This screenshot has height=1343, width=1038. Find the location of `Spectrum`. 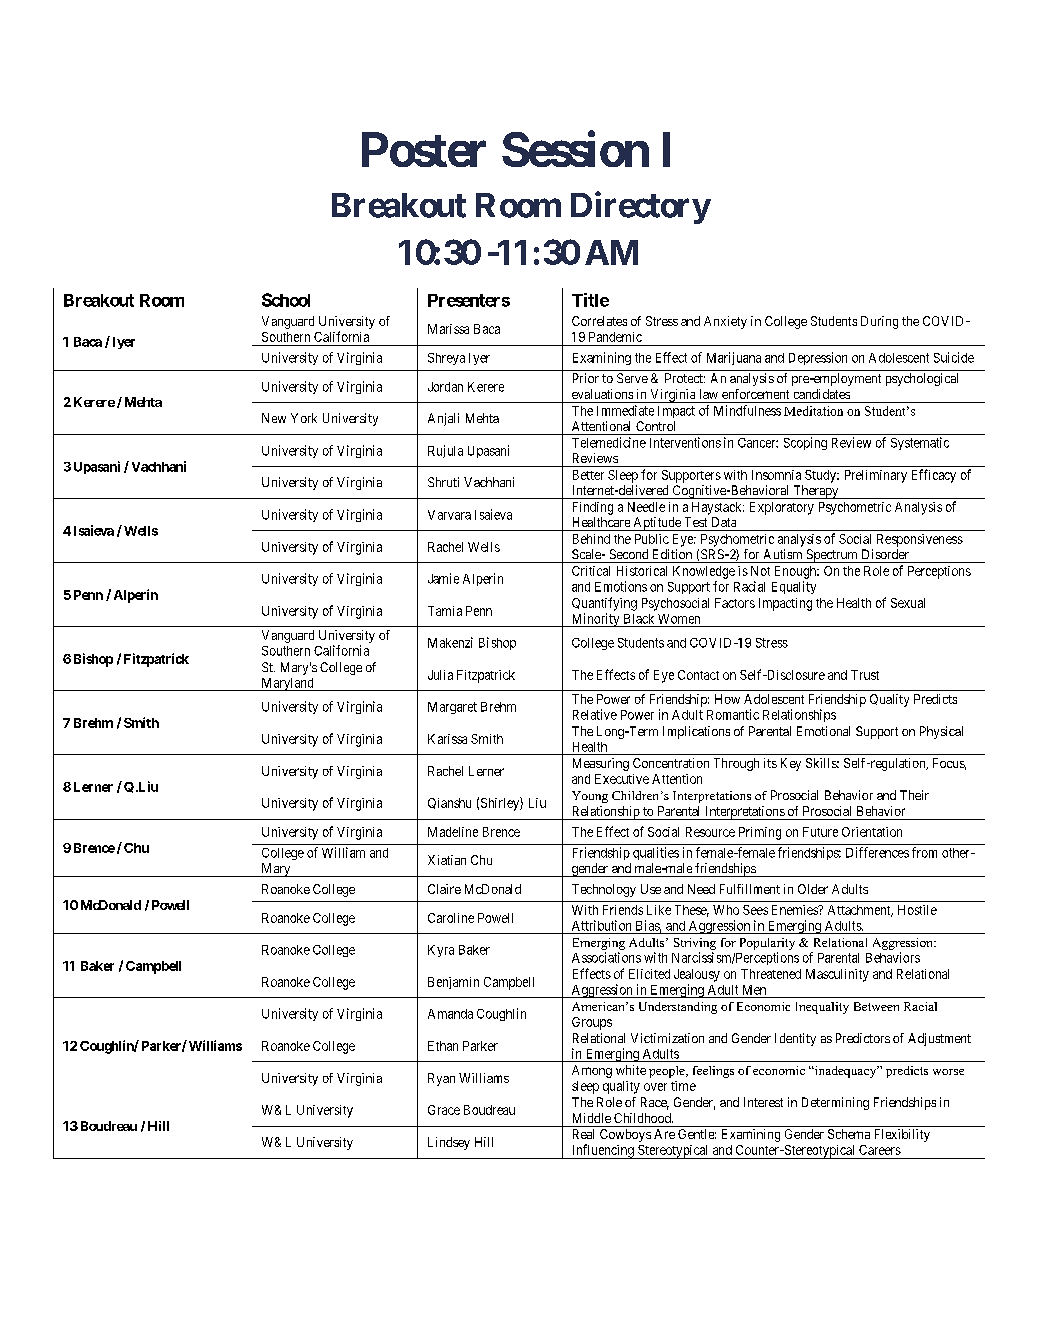

Spectrum is located at coordinates (832, 556).
